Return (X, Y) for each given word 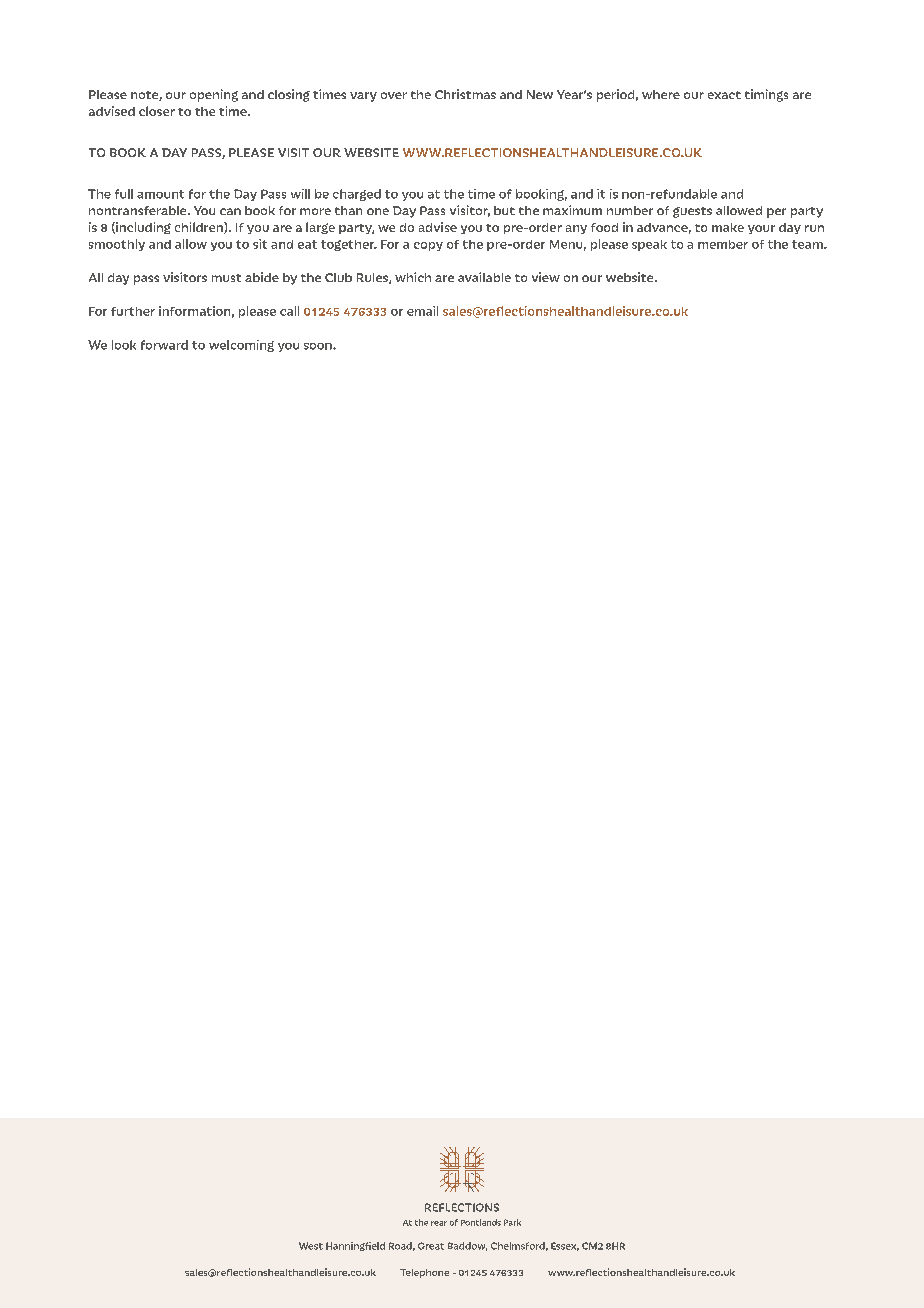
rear (439, 1223)
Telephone (424, 1273)
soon (319, 346)
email (422, 311)
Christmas (465, 94)
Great (431, 1246)
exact (724, 95)
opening (214, 95)
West (311, 1246)
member (723, 244)
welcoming (241, 346)
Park (512, 1222)
